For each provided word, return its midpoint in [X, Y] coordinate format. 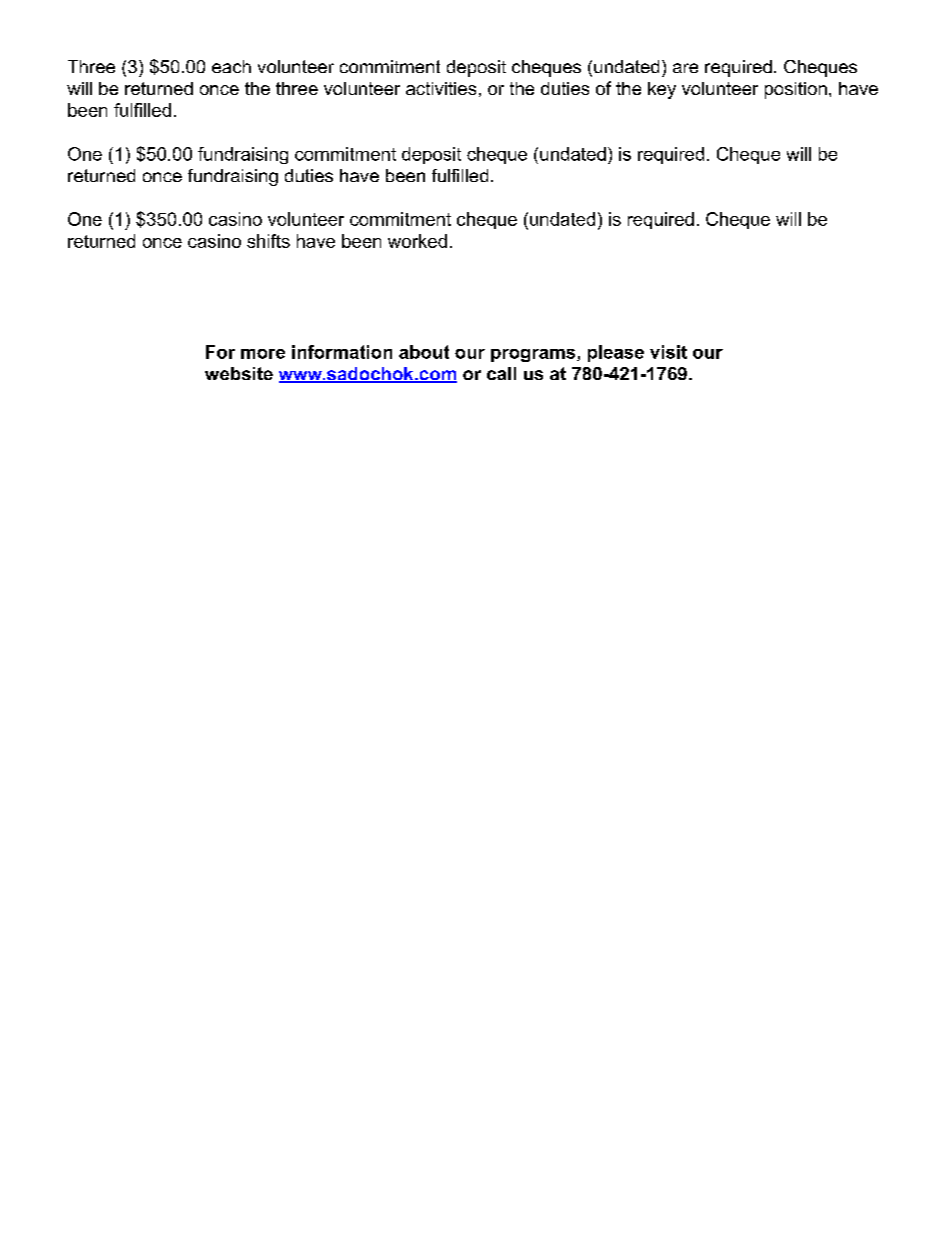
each [231, 66]
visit [668, 352]
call [501, 373]
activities [441, 88]
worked [417, 241]
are [685, 68]
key [662, 90]
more [263, 354]
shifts [268, 241]
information [342, 352]
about [424, 352]
